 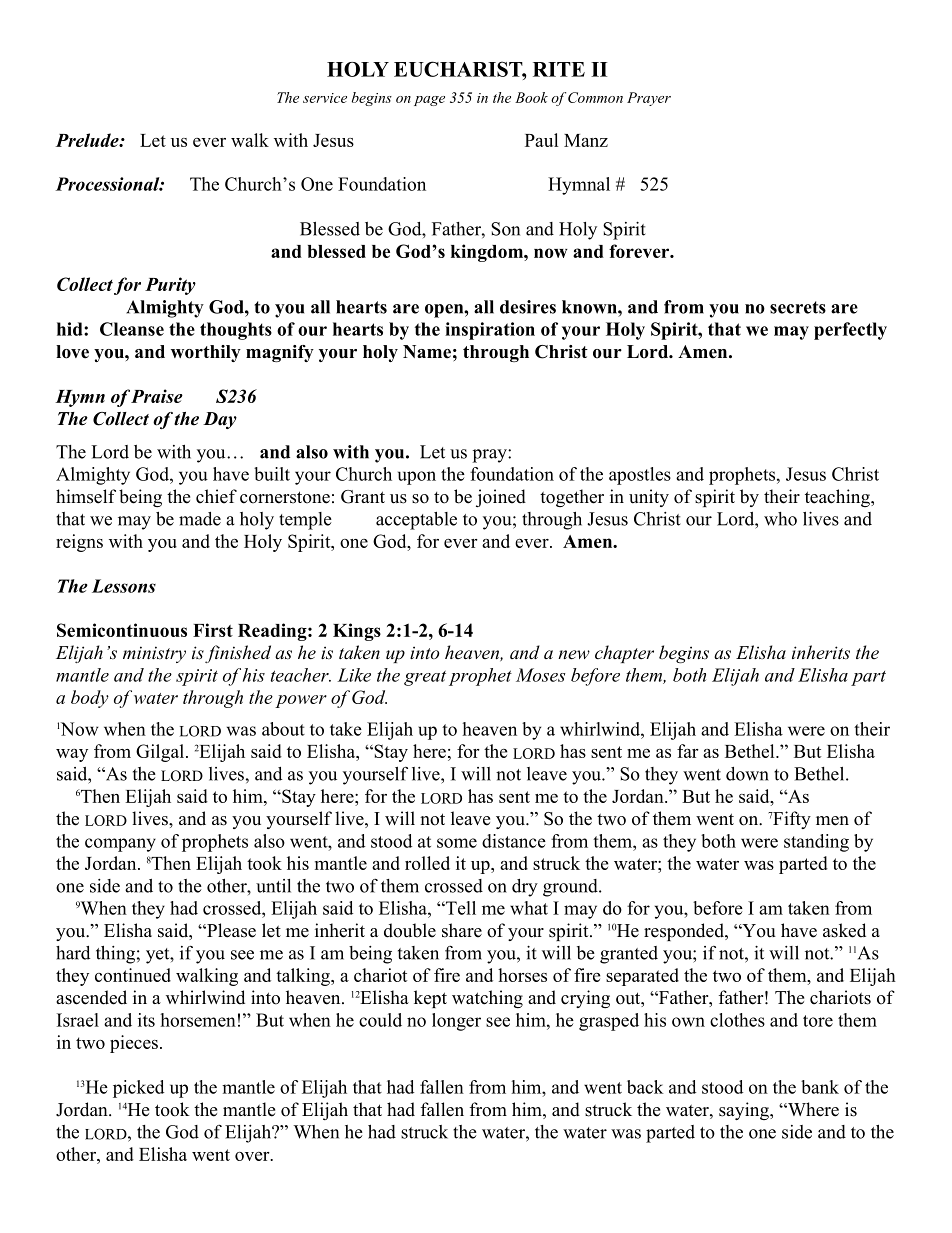 I want to click on company, so click(x=120, y=845).
